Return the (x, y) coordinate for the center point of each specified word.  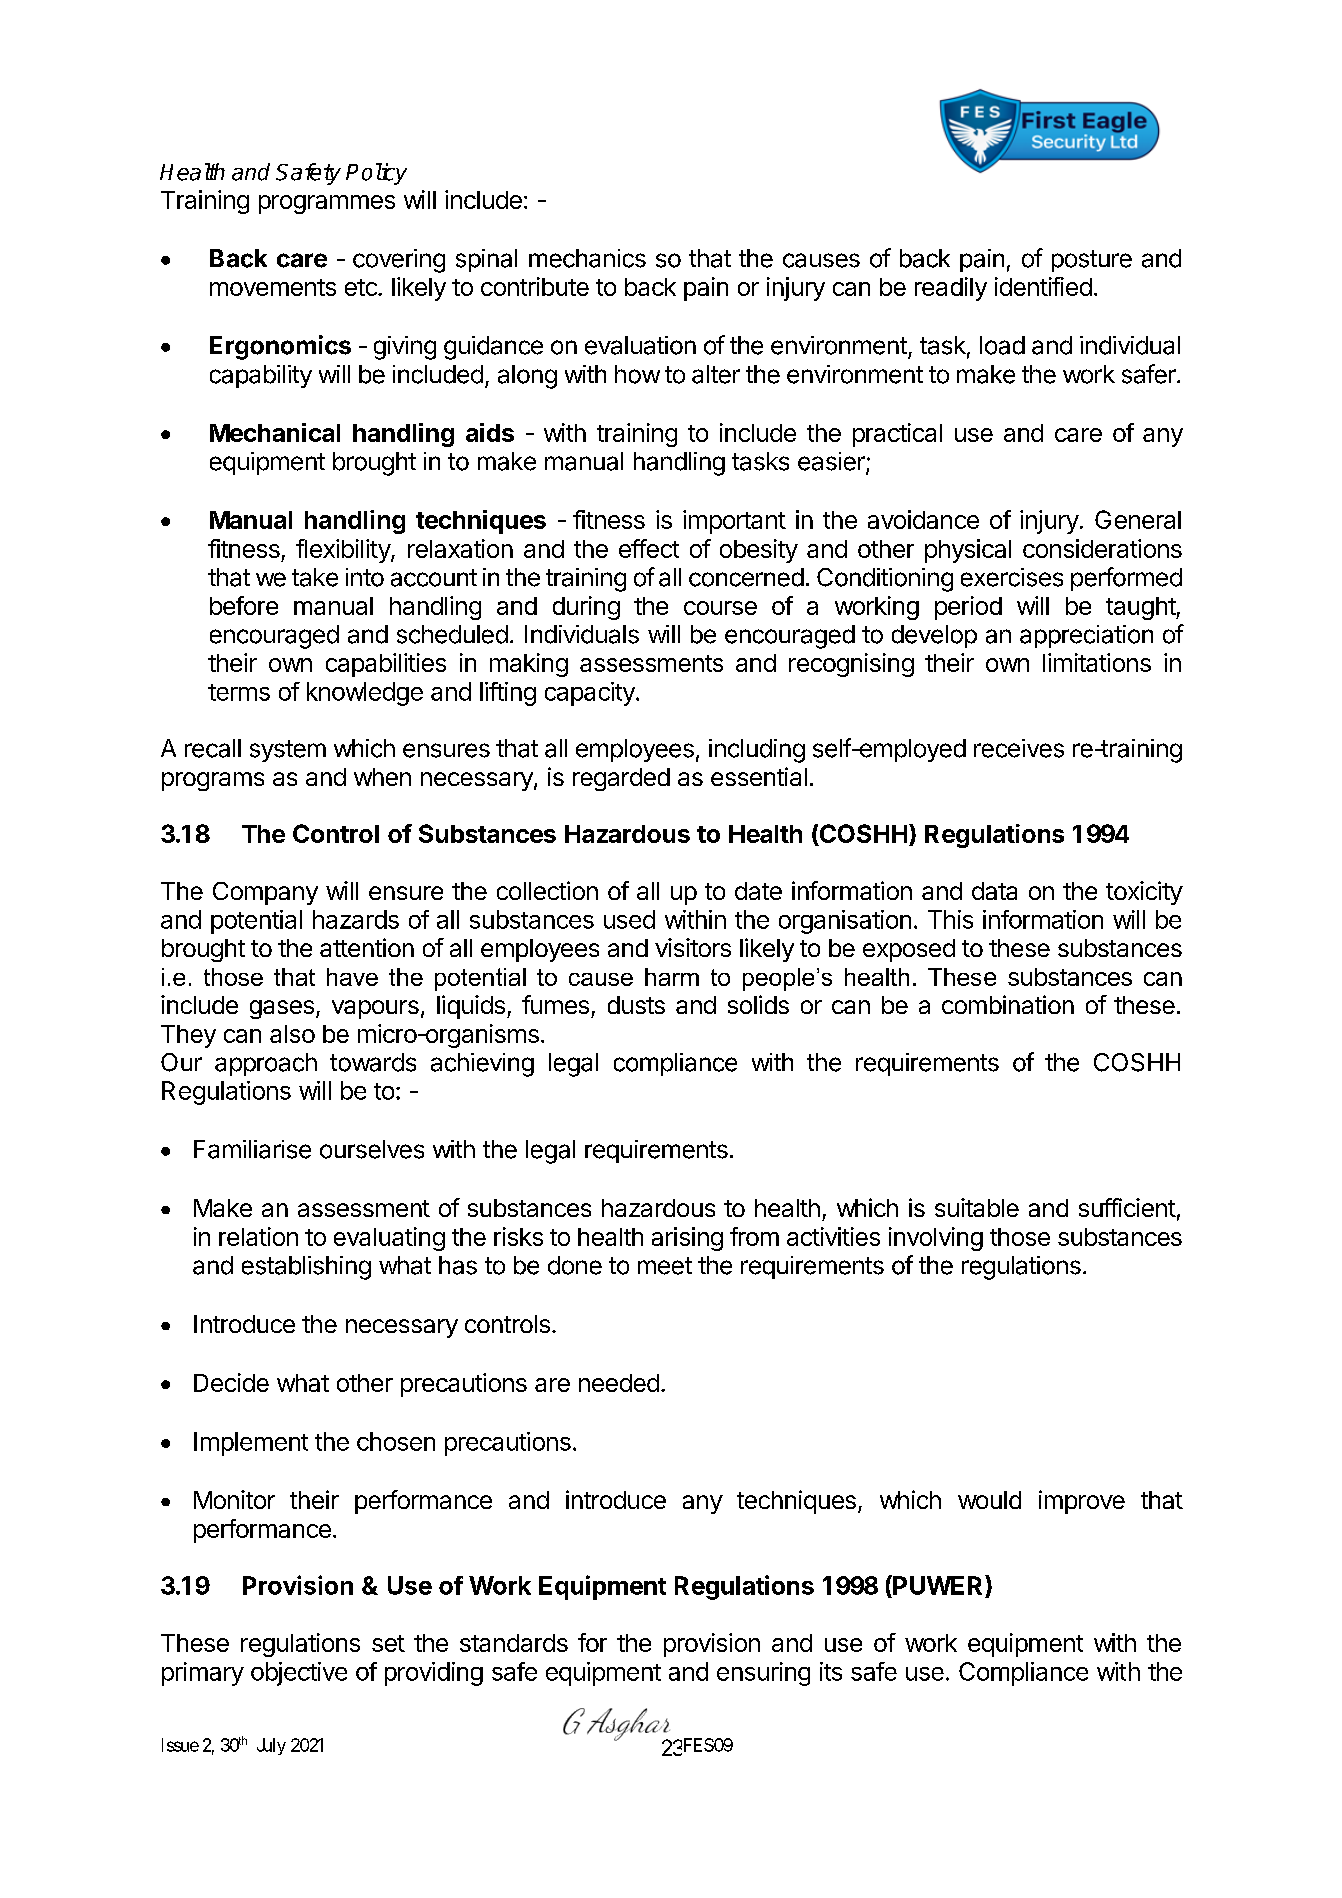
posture (1092, 261)
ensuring (763, 1674)
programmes (327, 204)
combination (1008, 1004)
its (831, 1671)
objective (299, 1674)
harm (672, 977)
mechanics (587, 258)
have (352, 977)
